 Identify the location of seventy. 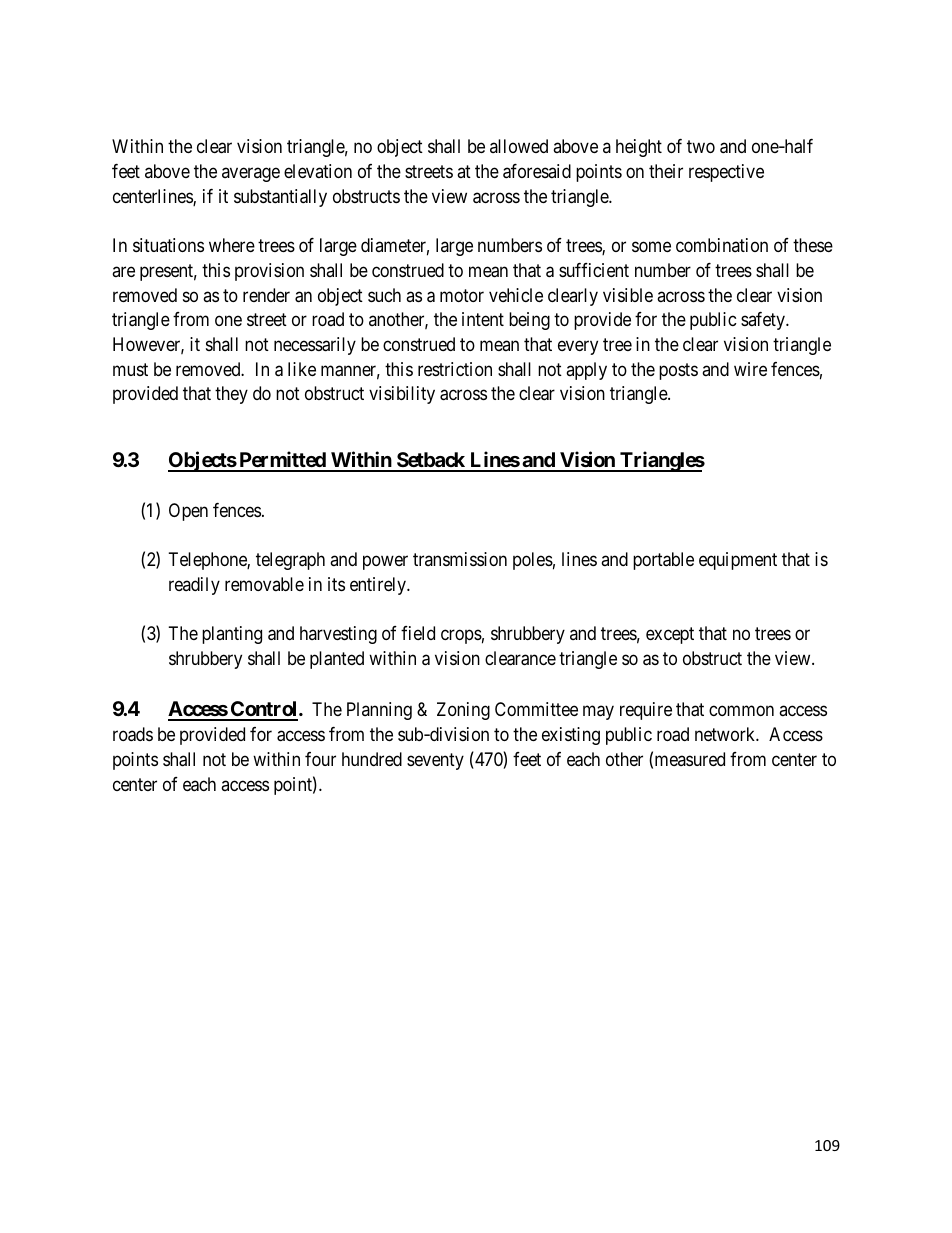
(435, 761).
